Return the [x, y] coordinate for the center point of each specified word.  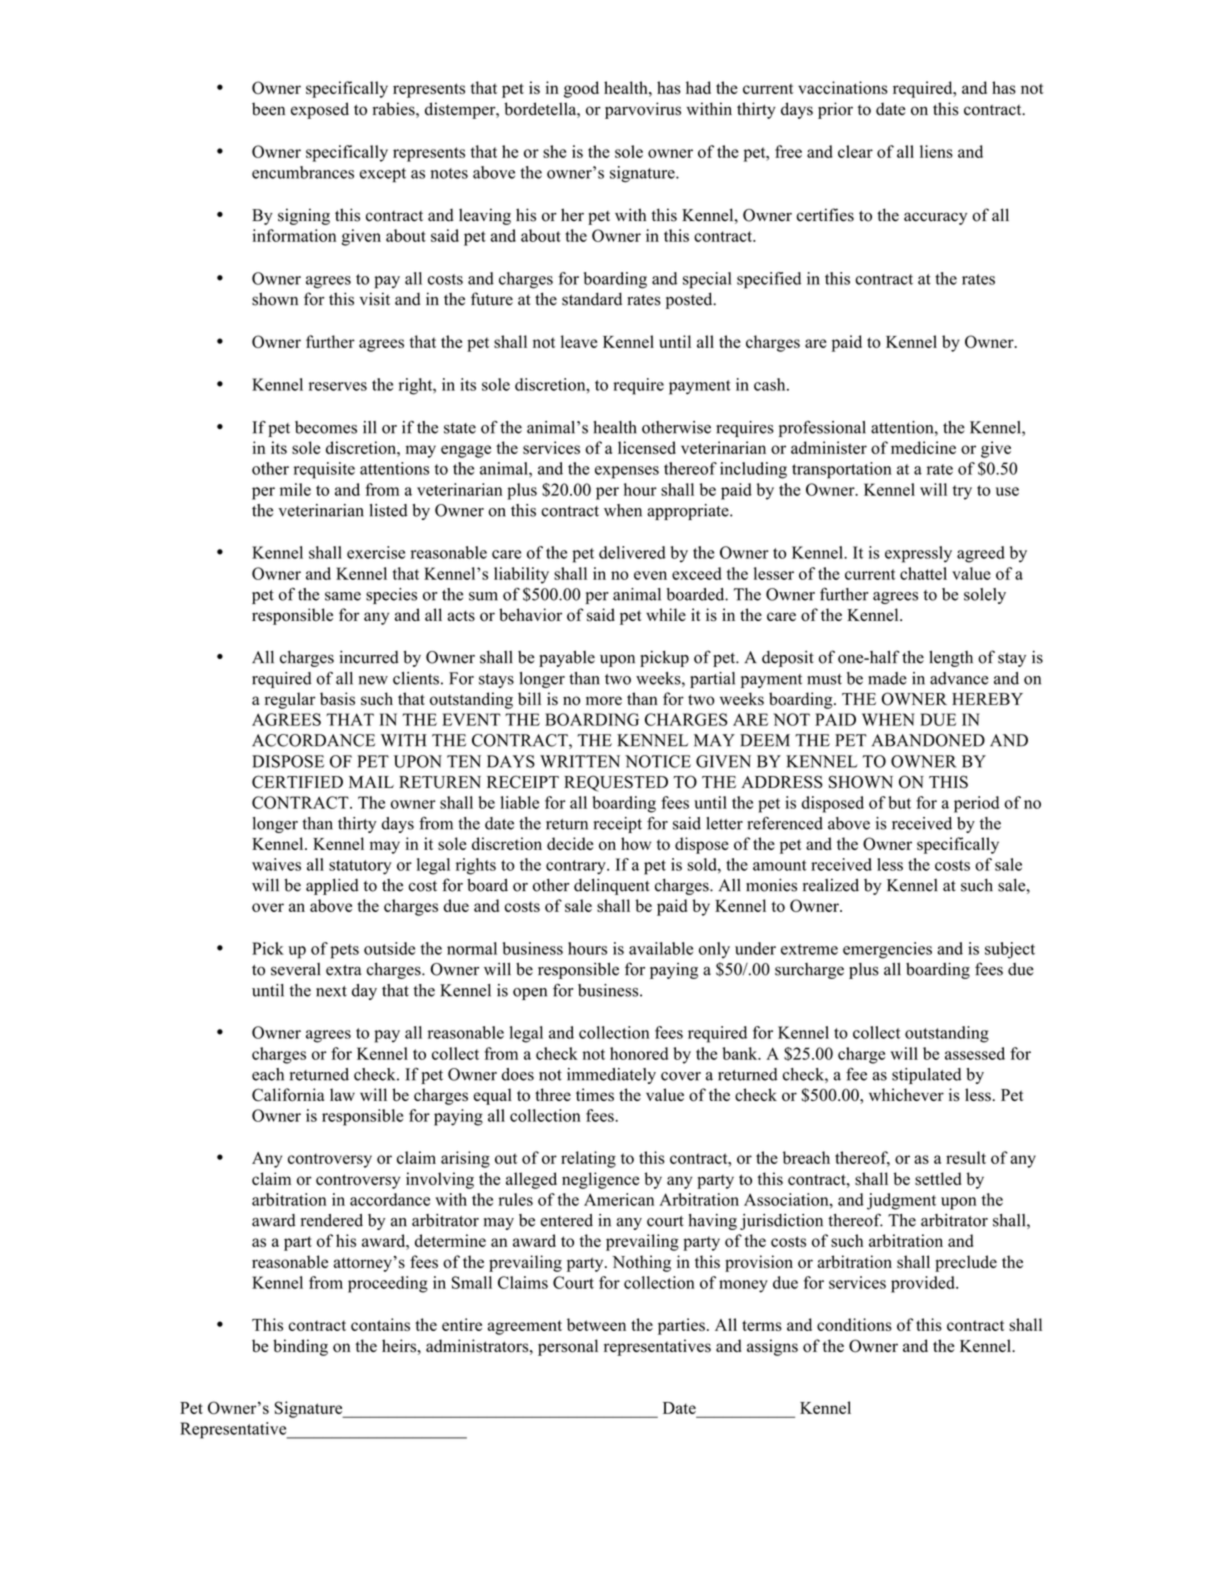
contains [380, 1324]
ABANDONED [928, 740]
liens [936, 151]
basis [337, 699]
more [604, 701]
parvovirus [643, 110]
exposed [320, 110]
